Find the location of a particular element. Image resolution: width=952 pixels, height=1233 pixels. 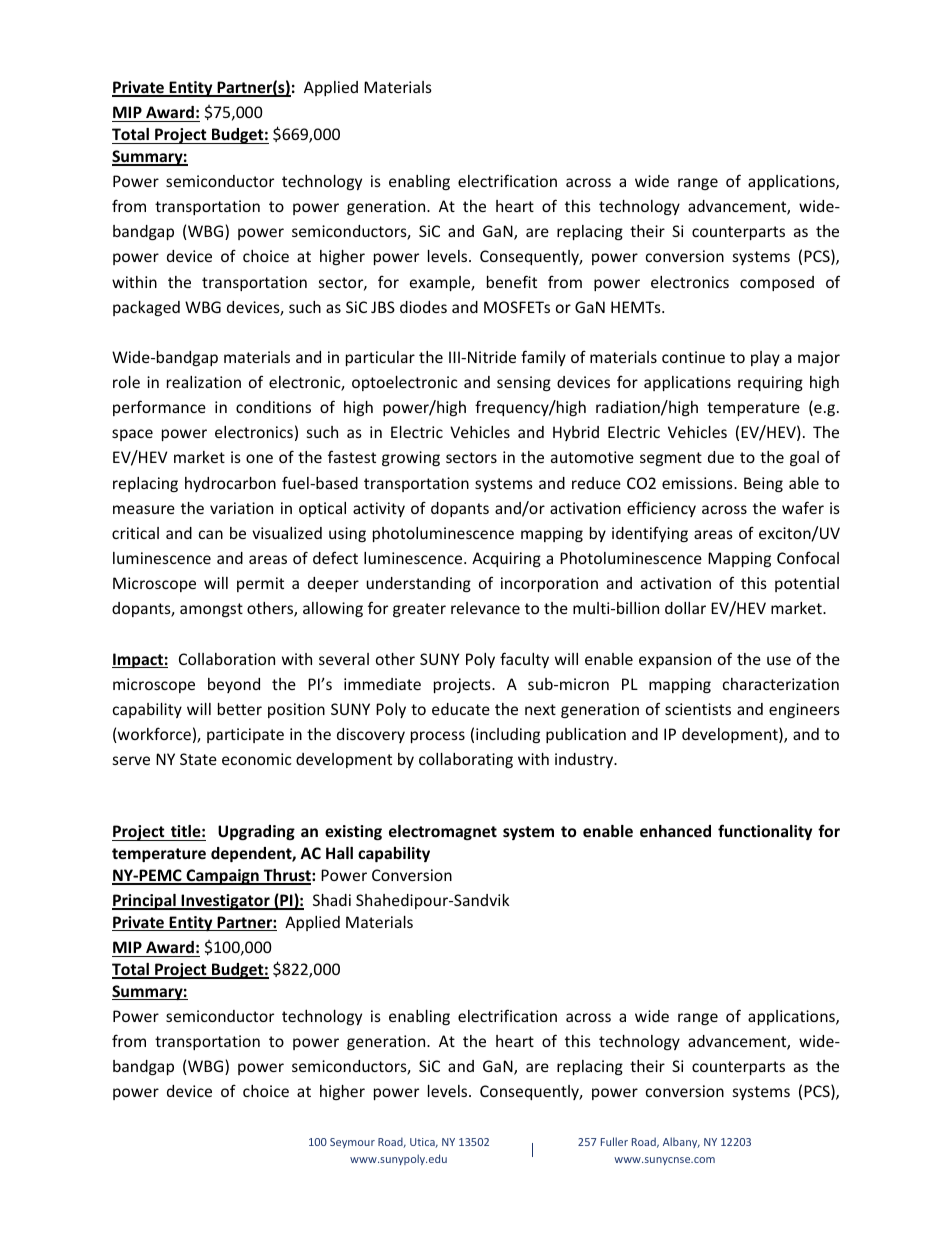

Being is located at coordinates (763, 484).
